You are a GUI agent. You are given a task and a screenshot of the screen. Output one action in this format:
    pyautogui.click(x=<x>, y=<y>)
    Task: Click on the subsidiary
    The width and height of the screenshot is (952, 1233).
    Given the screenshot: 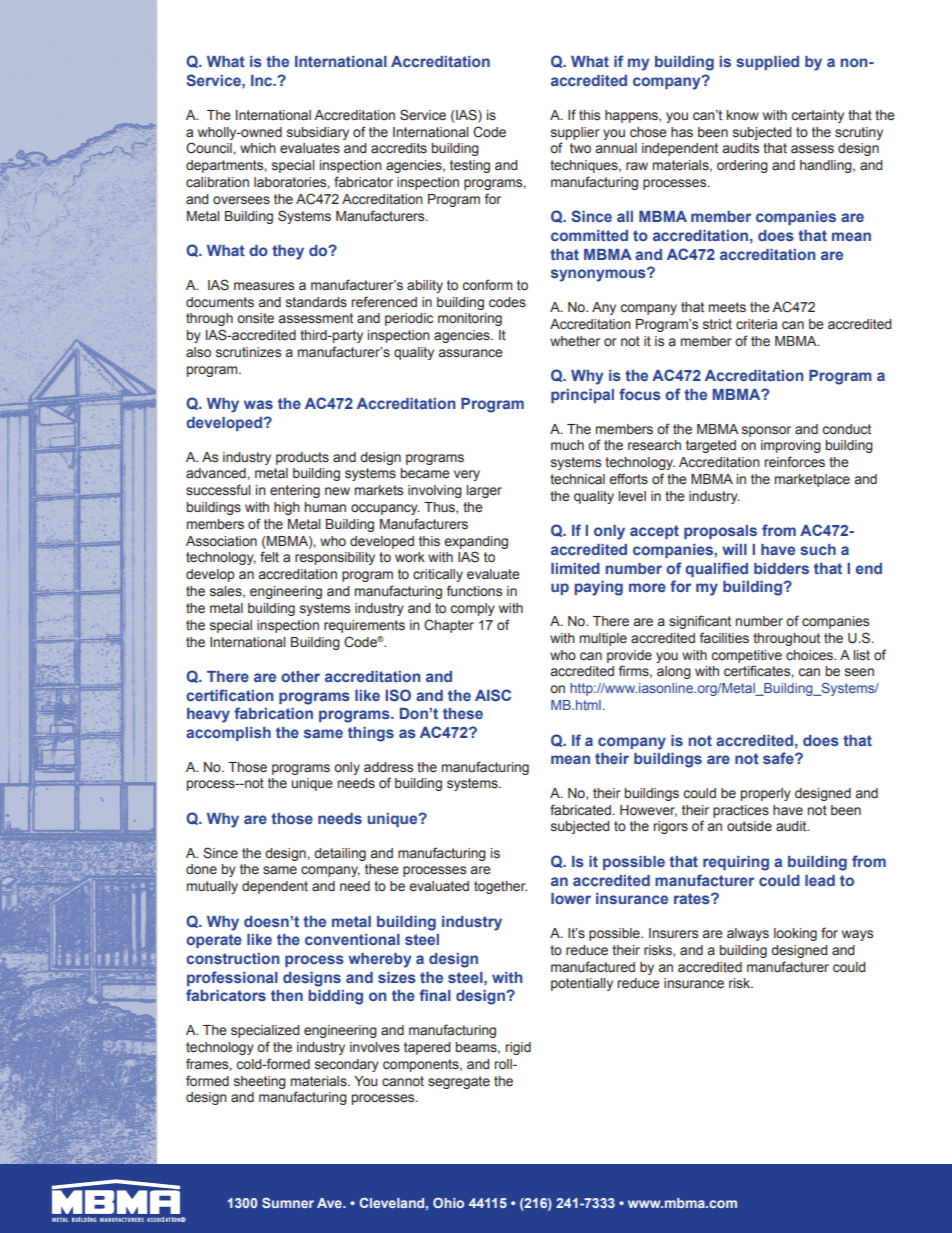 What is the action you would take?
    pyautogui.click(x=318, y=133)
